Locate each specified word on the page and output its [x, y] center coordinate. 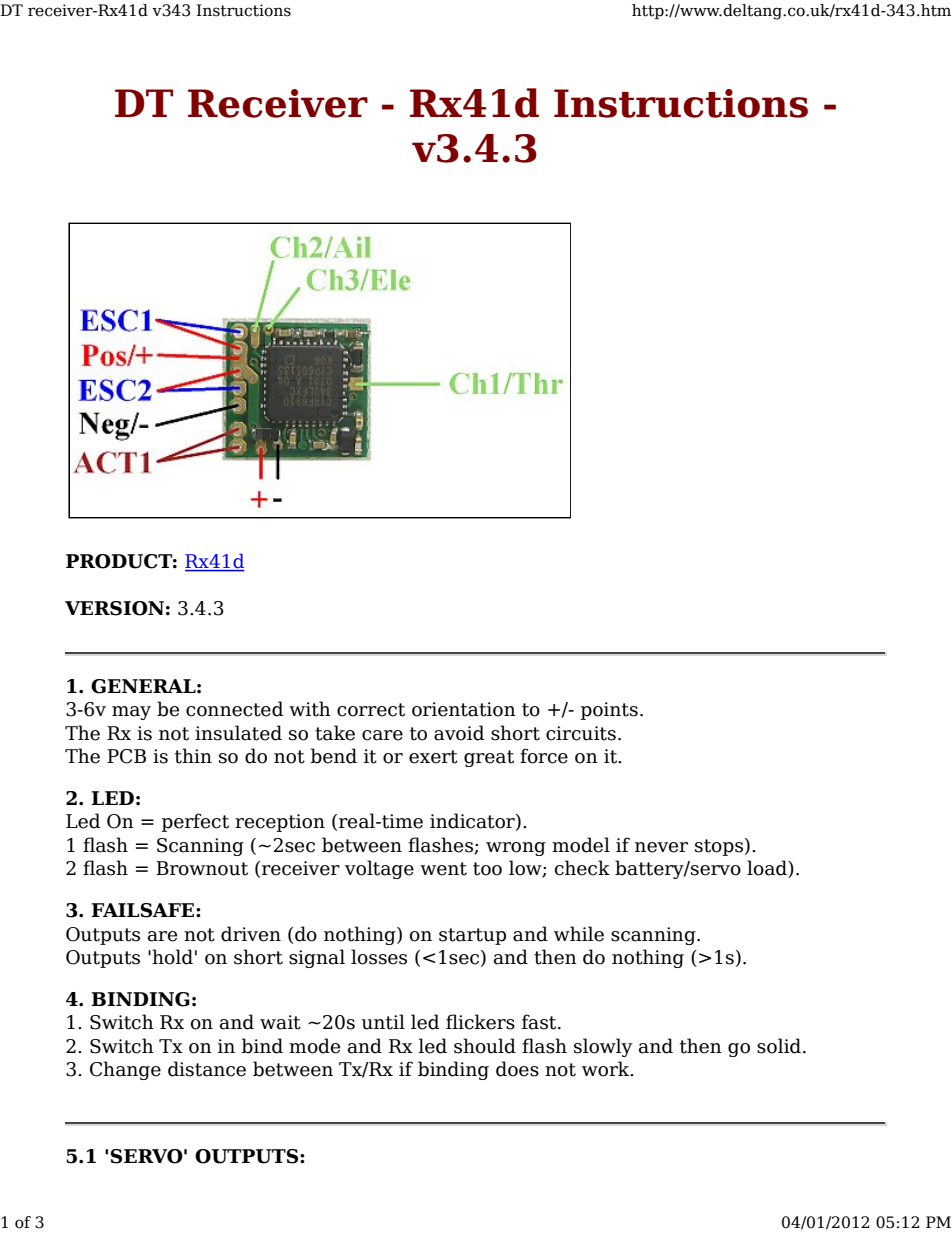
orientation [464, 709]
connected [234, 709]
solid [780, 1046]
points [609, 711]
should [485, 1046]
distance [207, 1069]
